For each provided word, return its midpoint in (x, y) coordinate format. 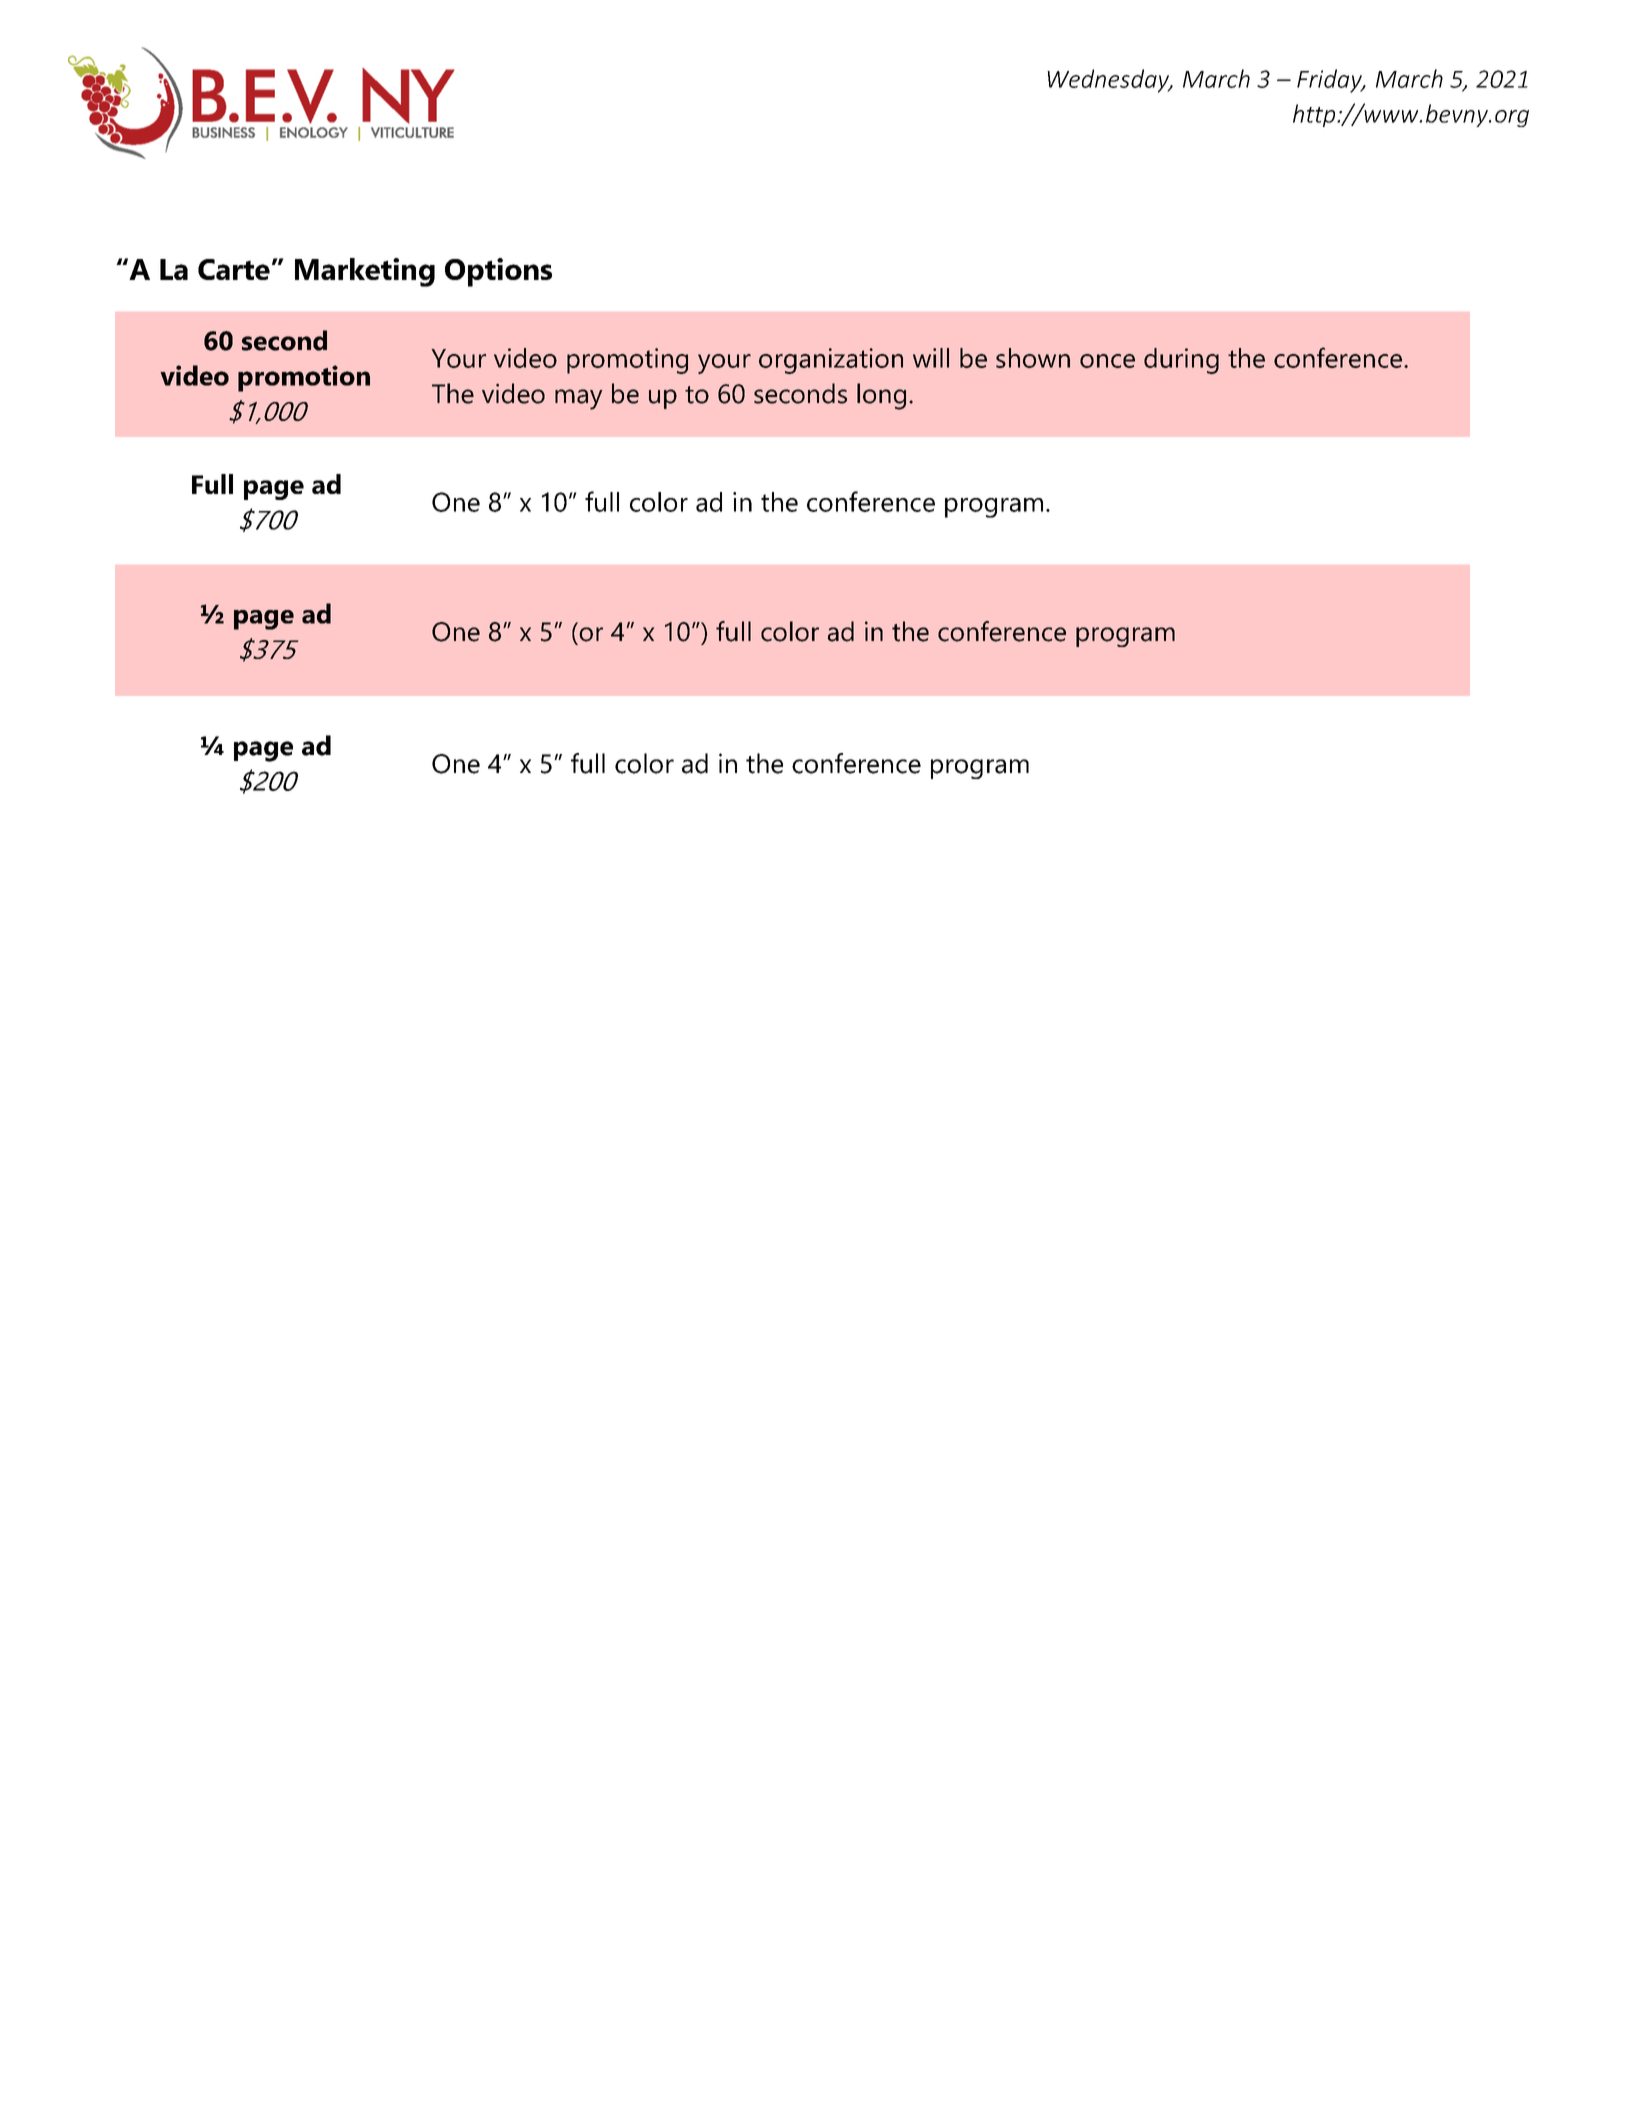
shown (1033, 358)
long (881, 396)
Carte (234, 269)
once (1107, 361)
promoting (627, 361)
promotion (304, 378)
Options (498, 272)
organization (831, 361)
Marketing (365, 272)
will (931, 358)
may (579, 399)
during (1181, 361)
